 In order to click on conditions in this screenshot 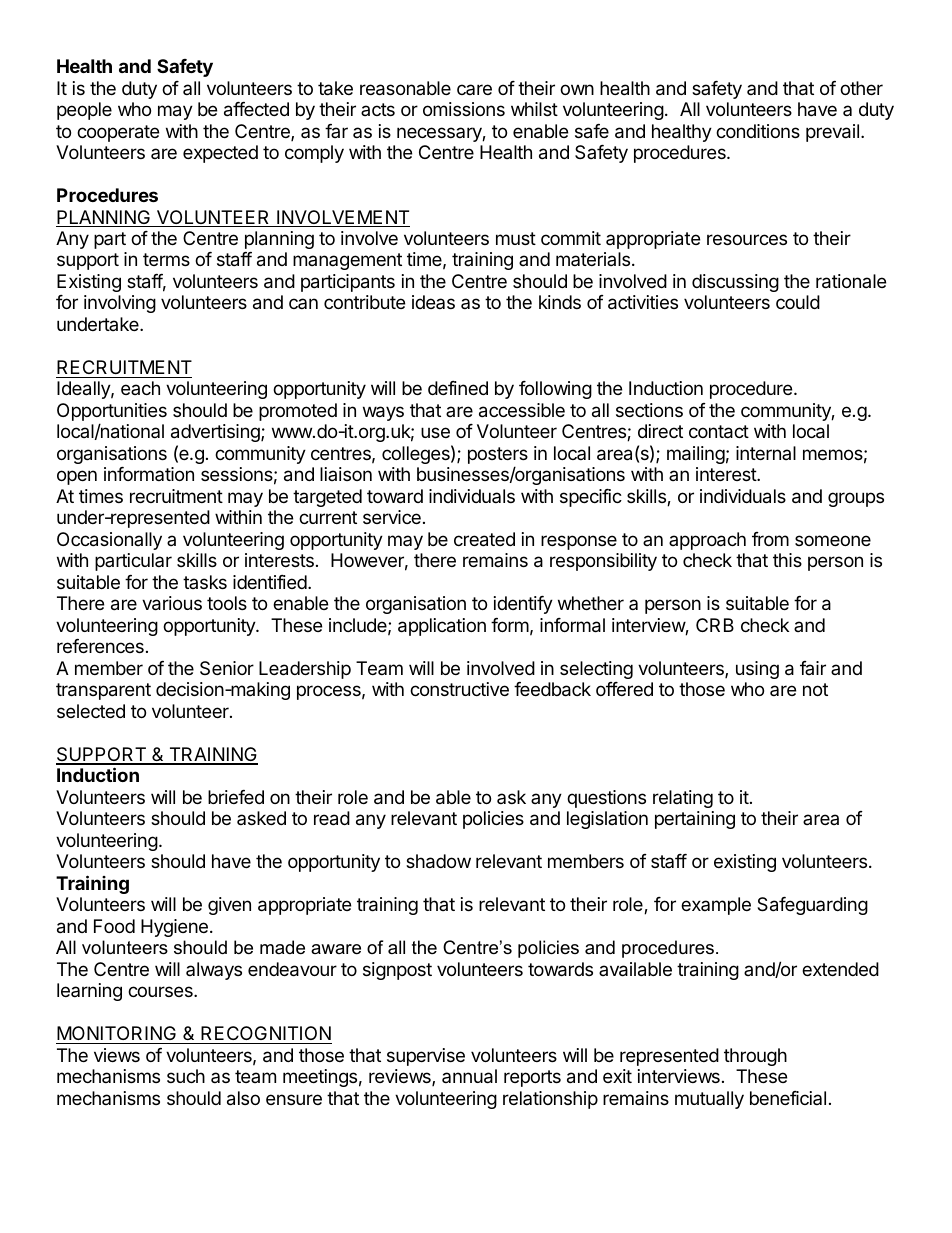, I will do `click(758, 131)`.
